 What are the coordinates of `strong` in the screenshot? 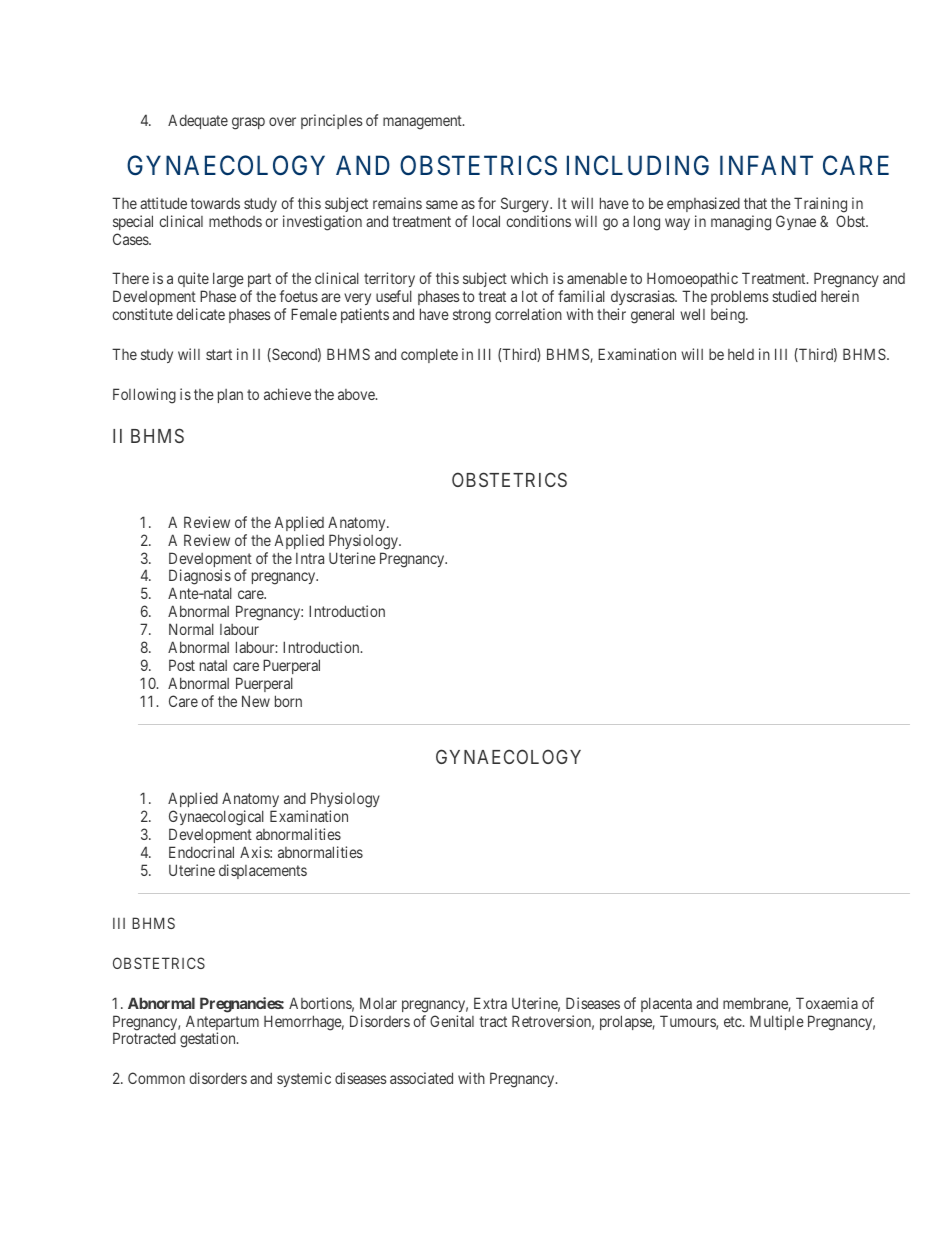 It's located at (472, 316).
